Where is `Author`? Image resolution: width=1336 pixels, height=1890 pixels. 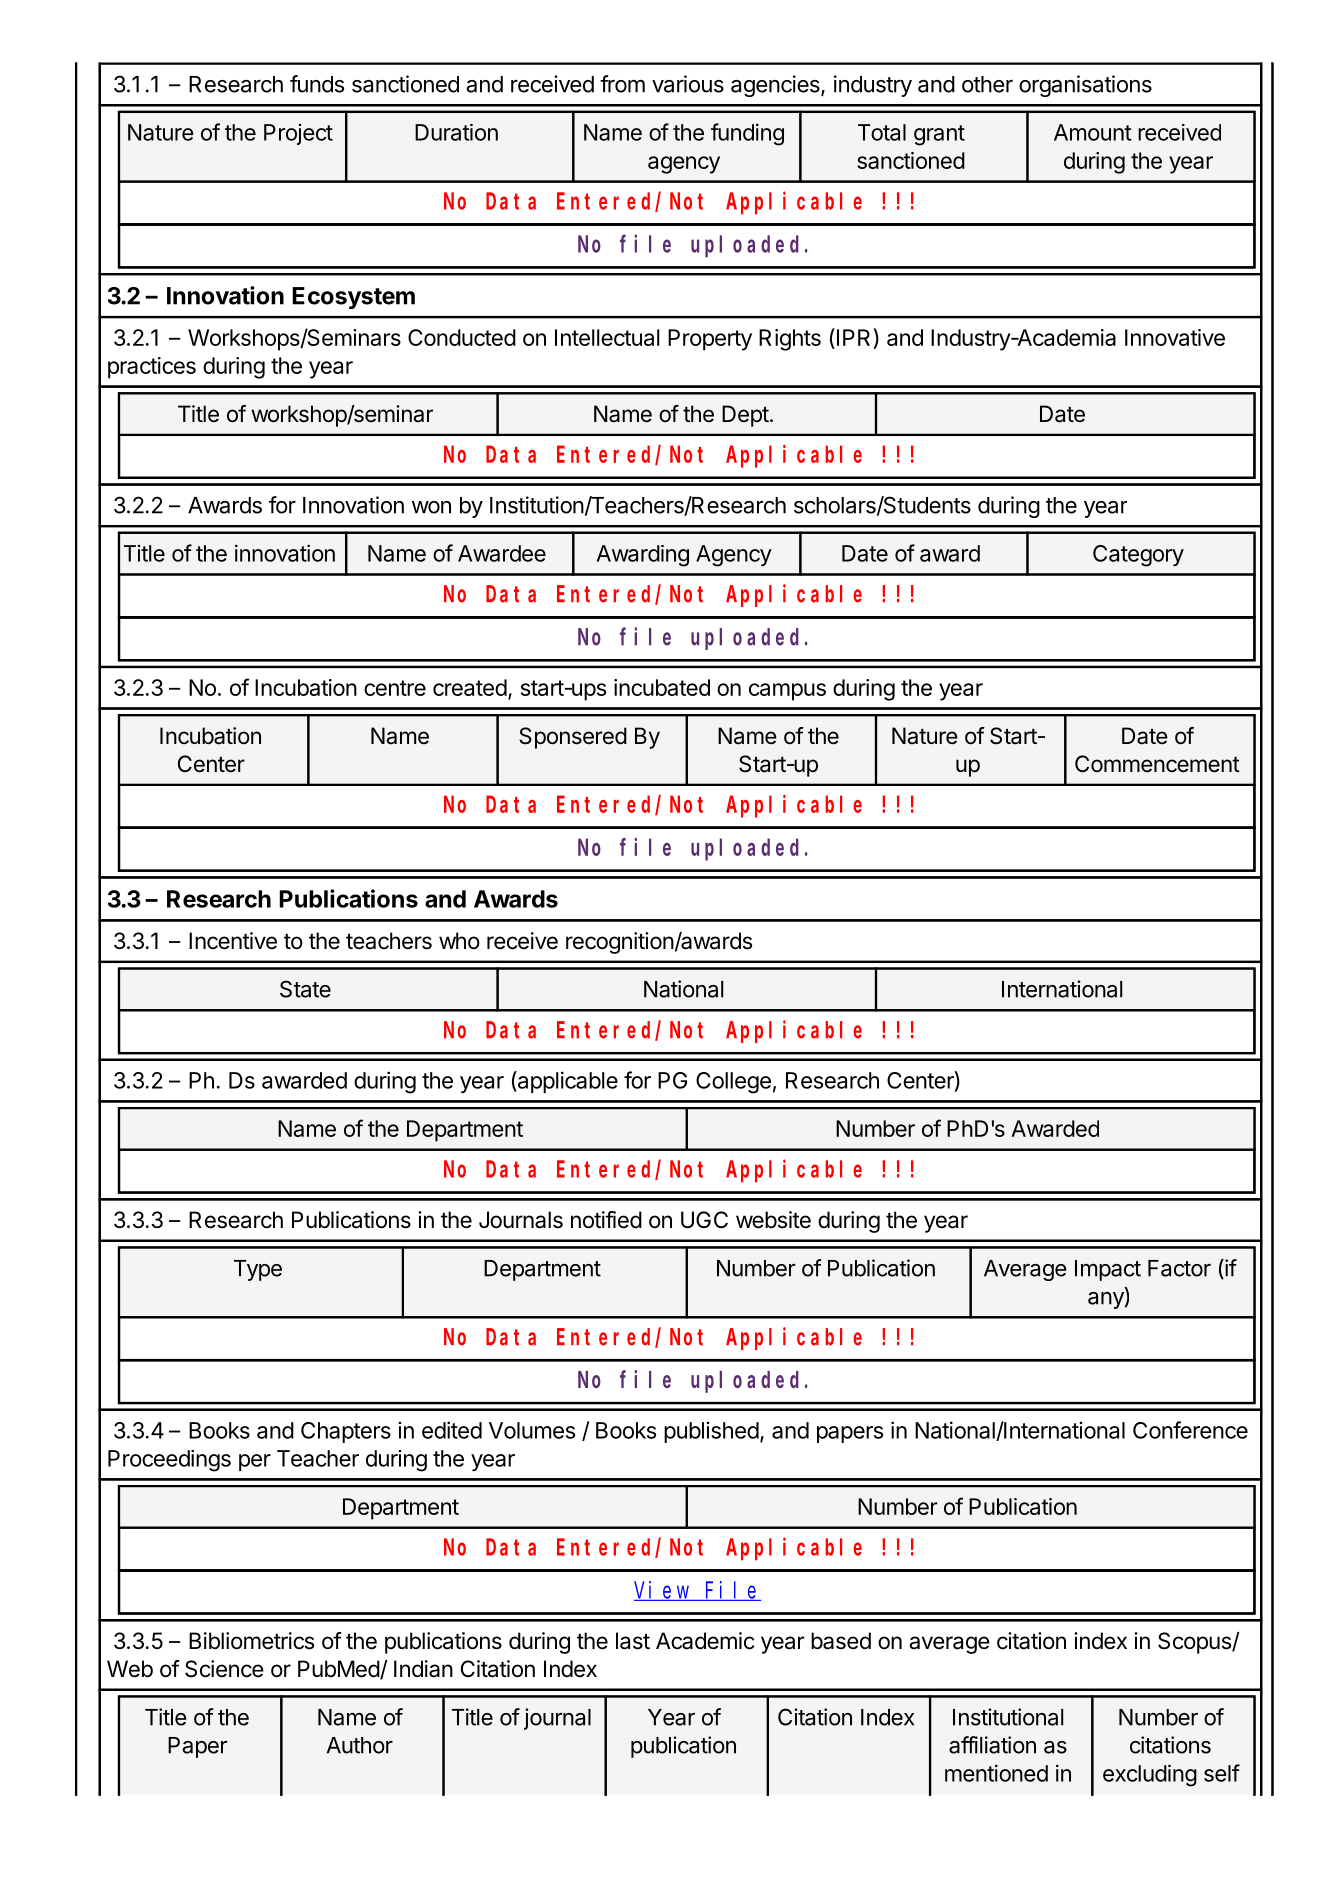 Author is located at coordinates (360, 1745).
